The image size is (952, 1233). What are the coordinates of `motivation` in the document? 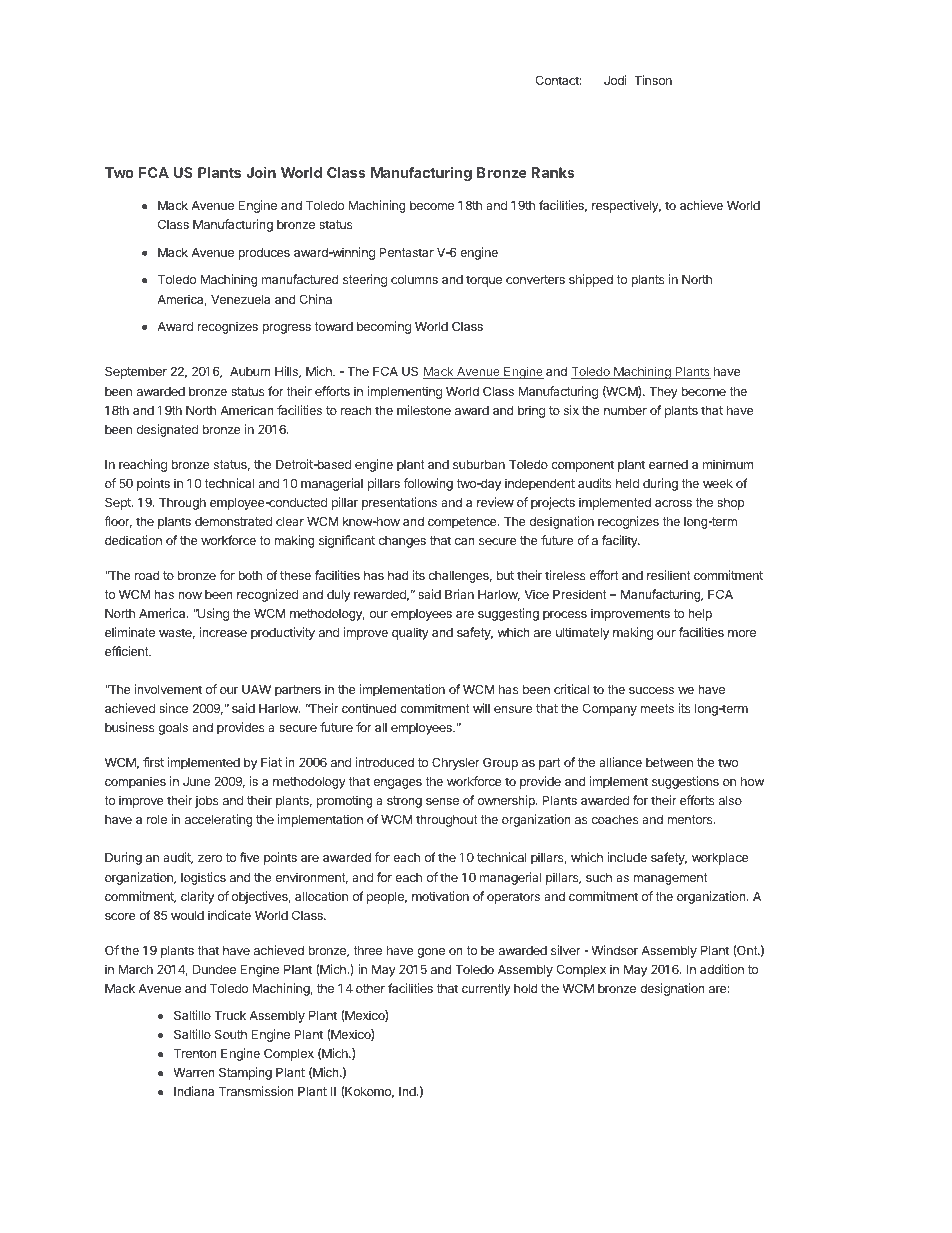 It's located at (440, 896).
